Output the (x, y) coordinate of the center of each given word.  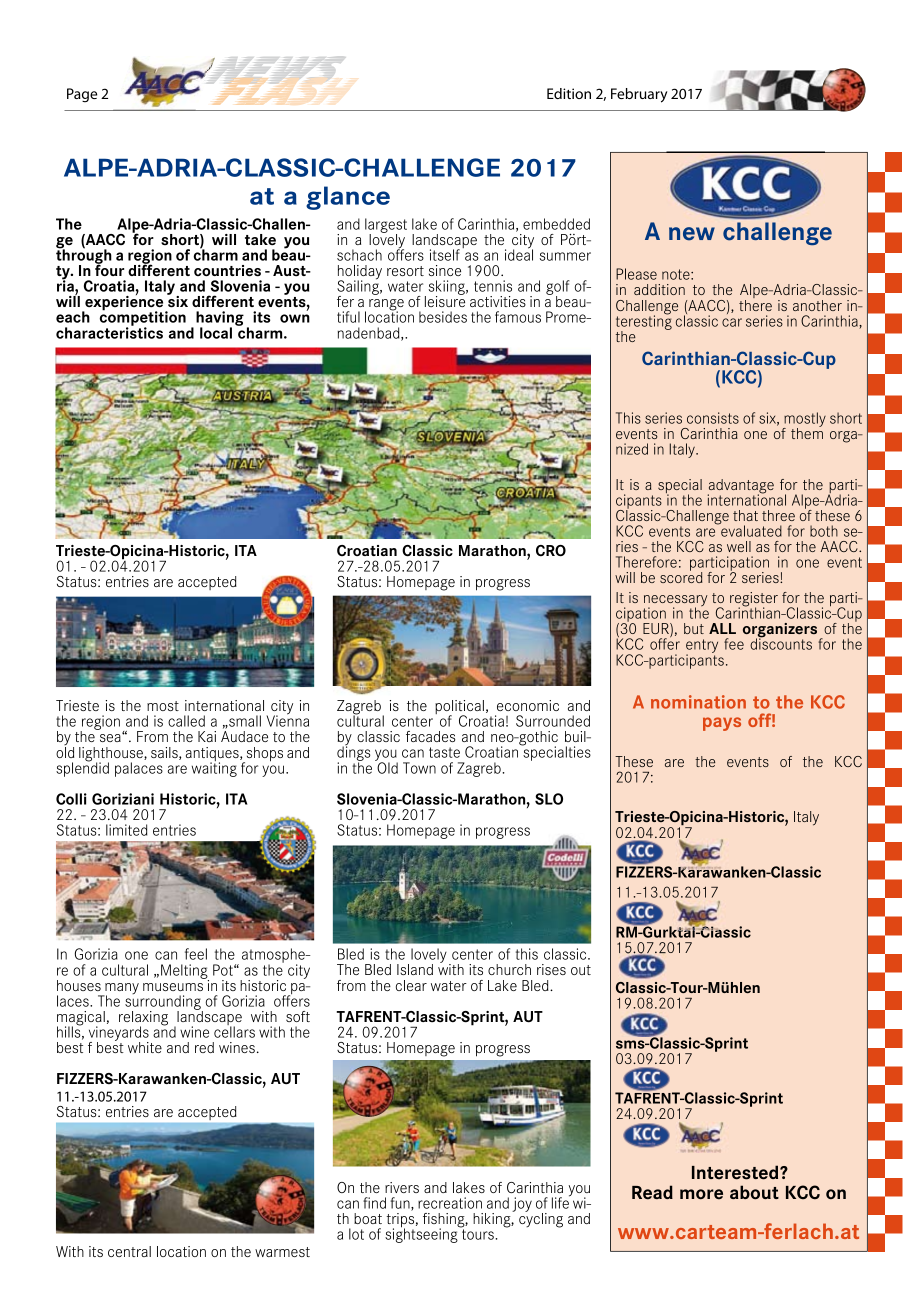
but (694, 628)
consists (713, 418)
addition (659, 289)
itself (445, 255)
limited (126, 830)
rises (551, 969)
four (109, 269)
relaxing (143, 1019)
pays (722, 724)
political (459, 708)
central (129, 1251)
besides (443, 317)
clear (411, 985)
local (216, 333)
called (186, 721)
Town (419, 768)
